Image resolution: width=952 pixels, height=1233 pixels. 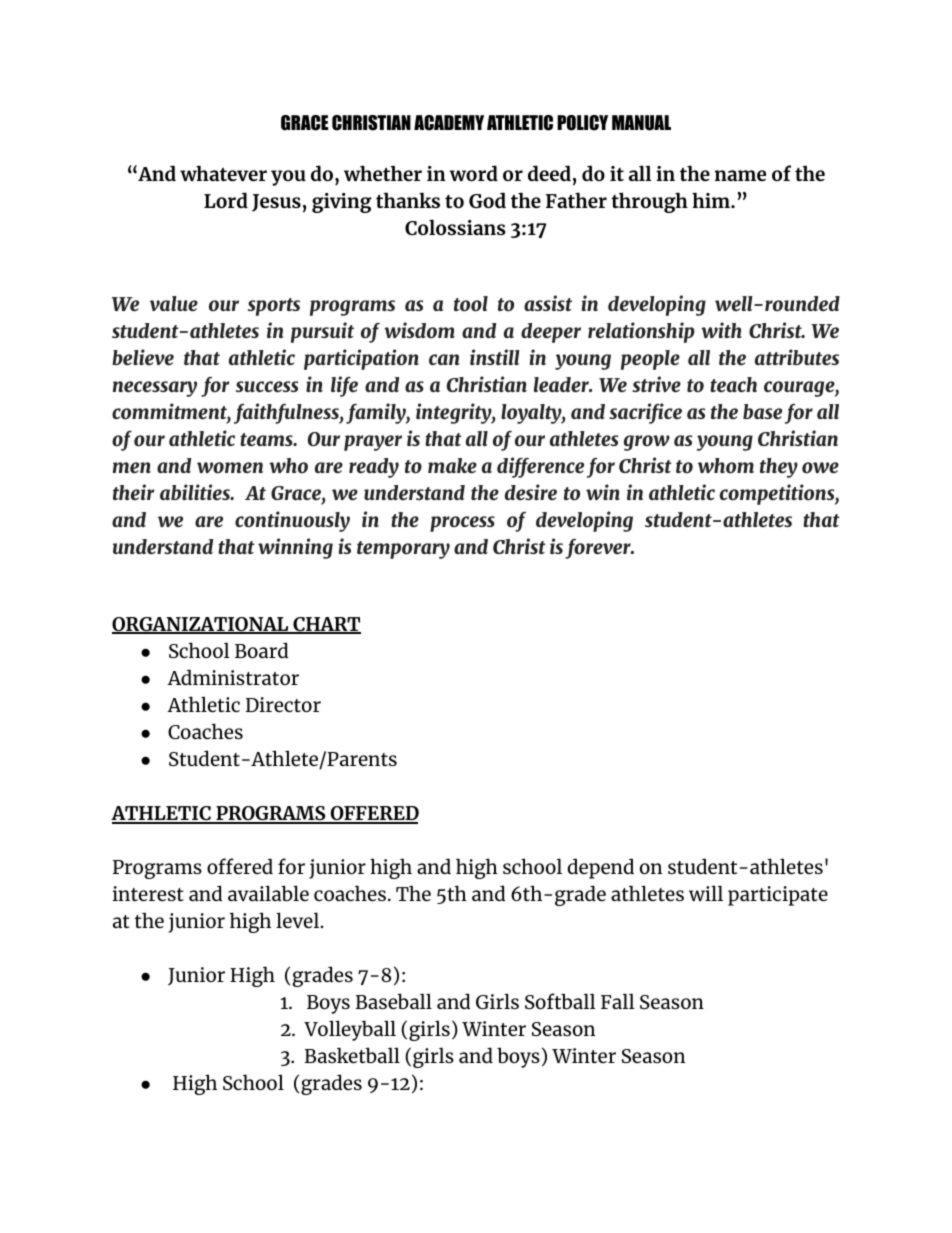 What do you see at coordinates (350, 1030) in the document?
I see `Volleyball` at bounding box center [350, 1030].
